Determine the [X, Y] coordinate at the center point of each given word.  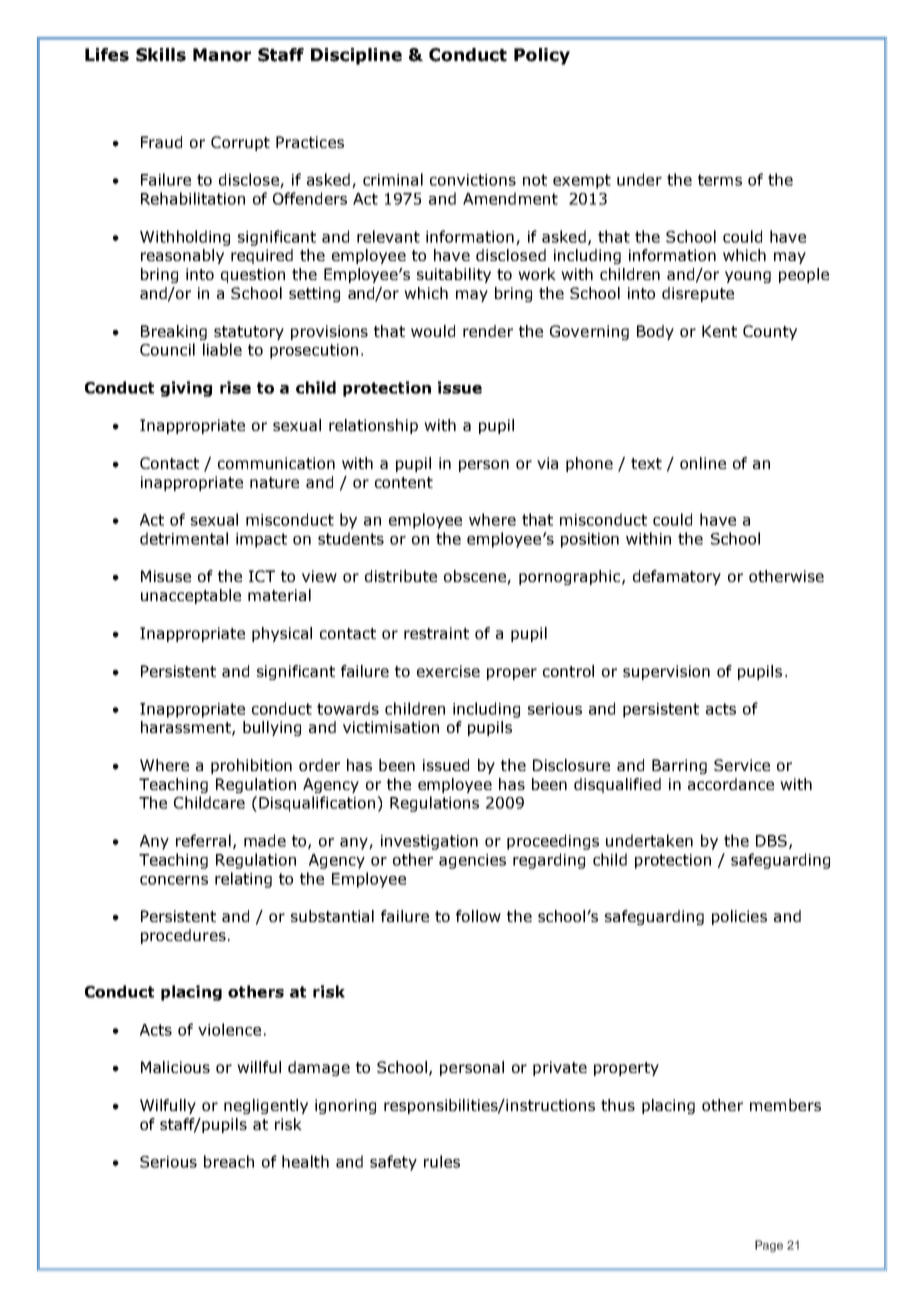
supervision [666, 672]
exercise [448, 671]
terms [720, 180]
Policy [542, 56]
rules [442, 1161]
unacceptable [191, 596]
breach [229, 1161]
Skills [161, 55]
